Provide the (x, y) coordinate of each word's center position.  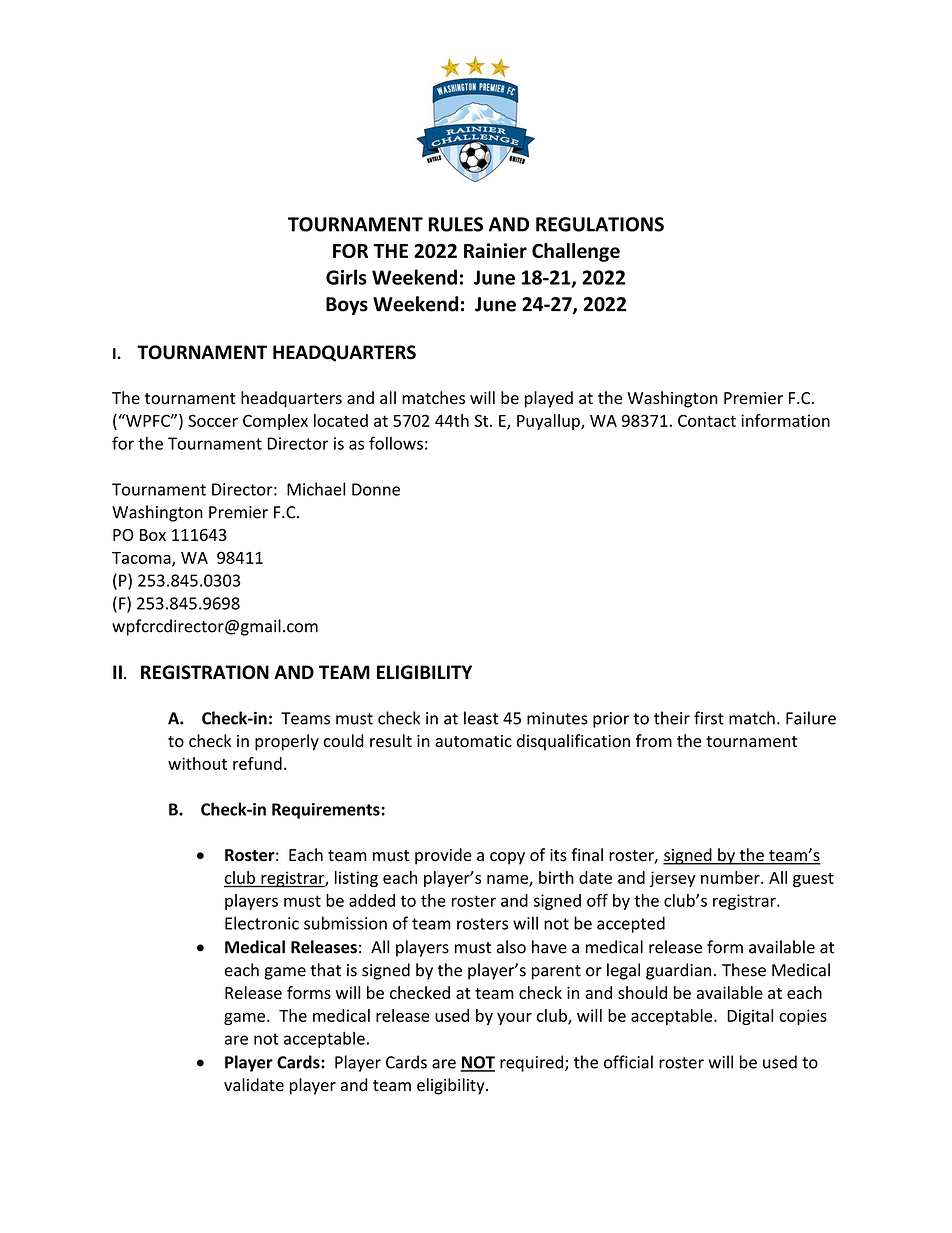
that (325, 970)
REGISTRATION (205, 672)
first (709, 718)
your (514, 1019)
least (481, 718)
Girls (346, 277)
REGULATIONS (600, 224)
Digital (750, 1017)
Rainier (495, 250)
